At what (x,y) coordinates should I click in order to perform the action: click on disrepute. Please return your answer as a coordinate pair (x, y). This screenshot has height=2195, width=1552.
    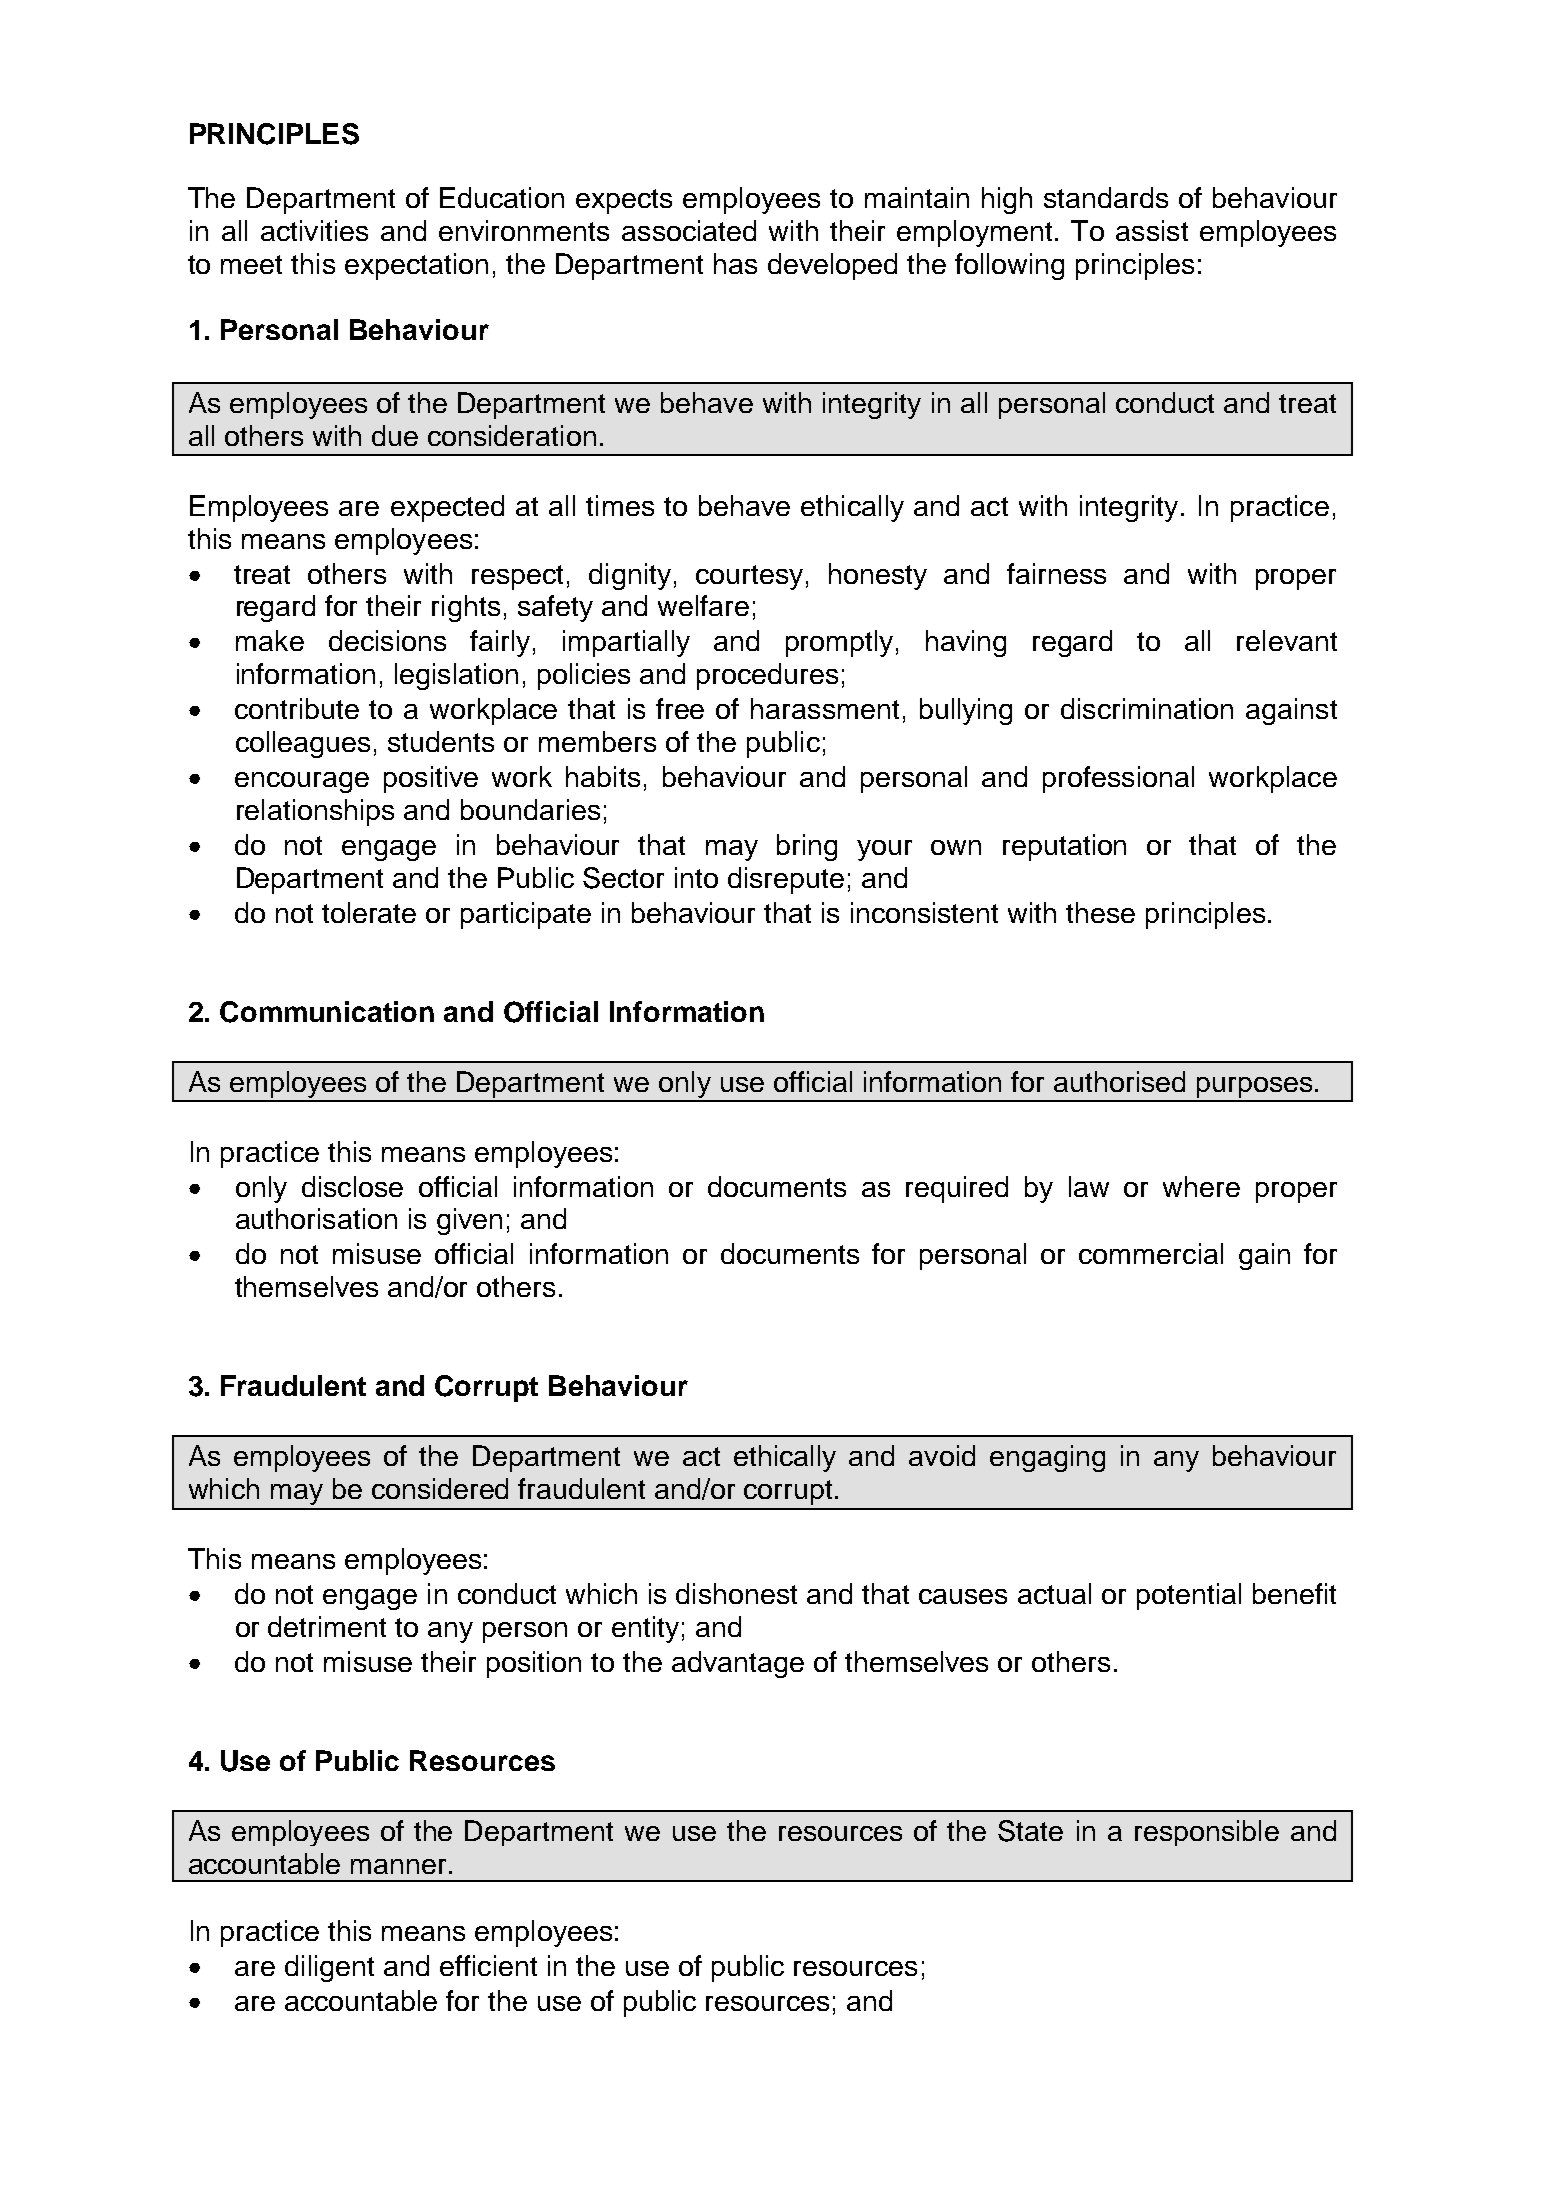
    Looking at the image, I should click on (786, 880).
